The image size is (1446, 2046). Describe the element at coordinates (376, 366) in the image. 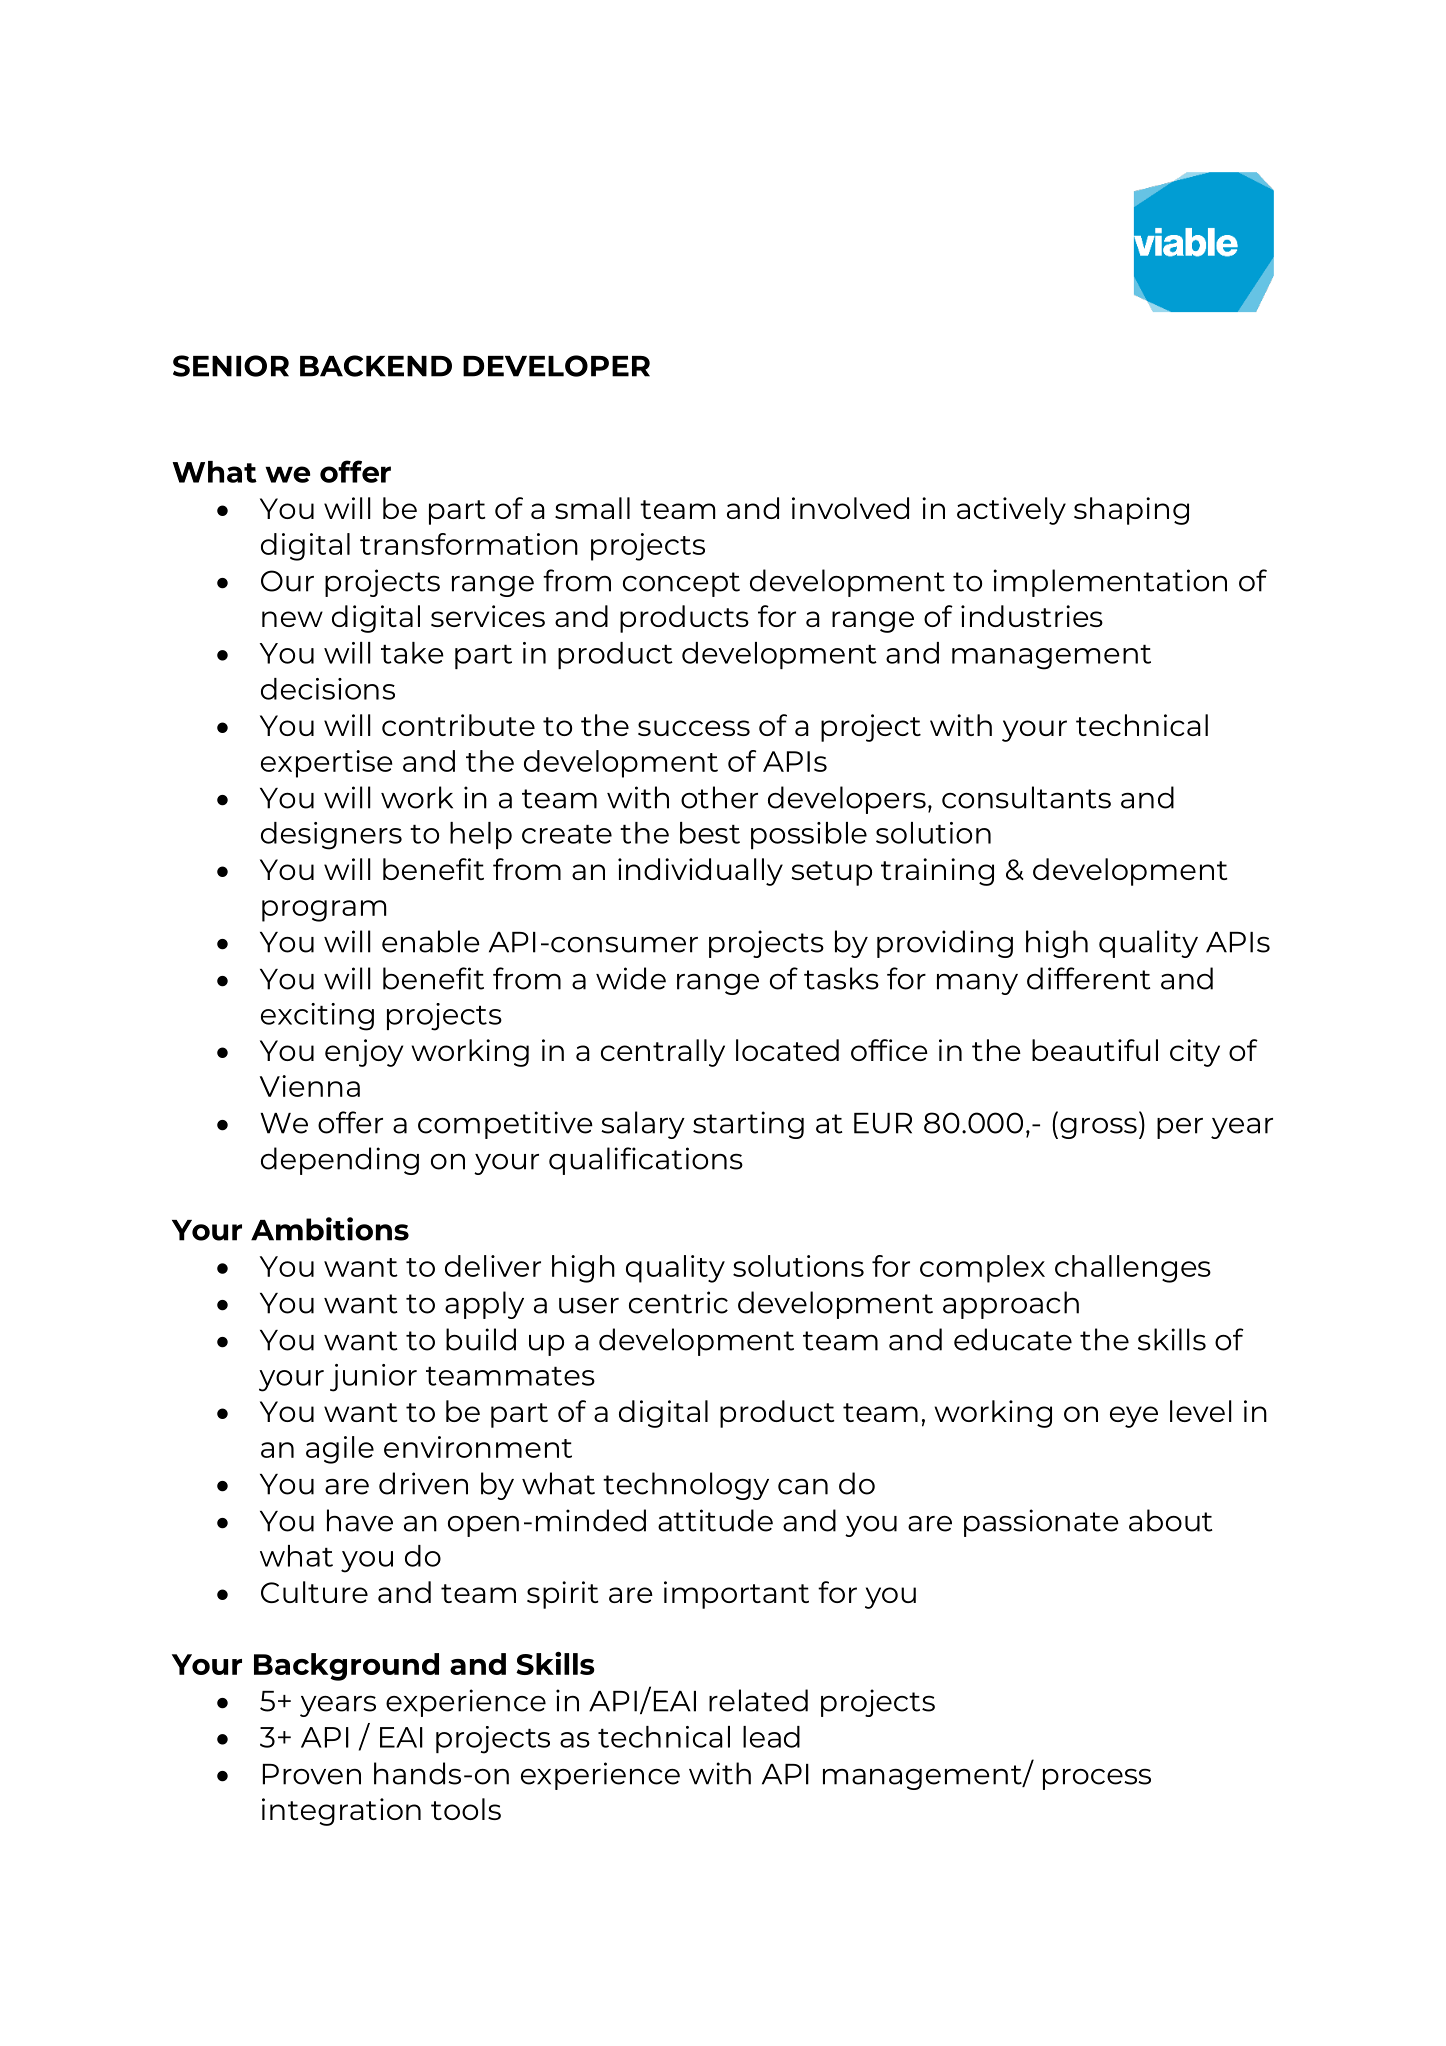

I see `BACKEND` at that location.
